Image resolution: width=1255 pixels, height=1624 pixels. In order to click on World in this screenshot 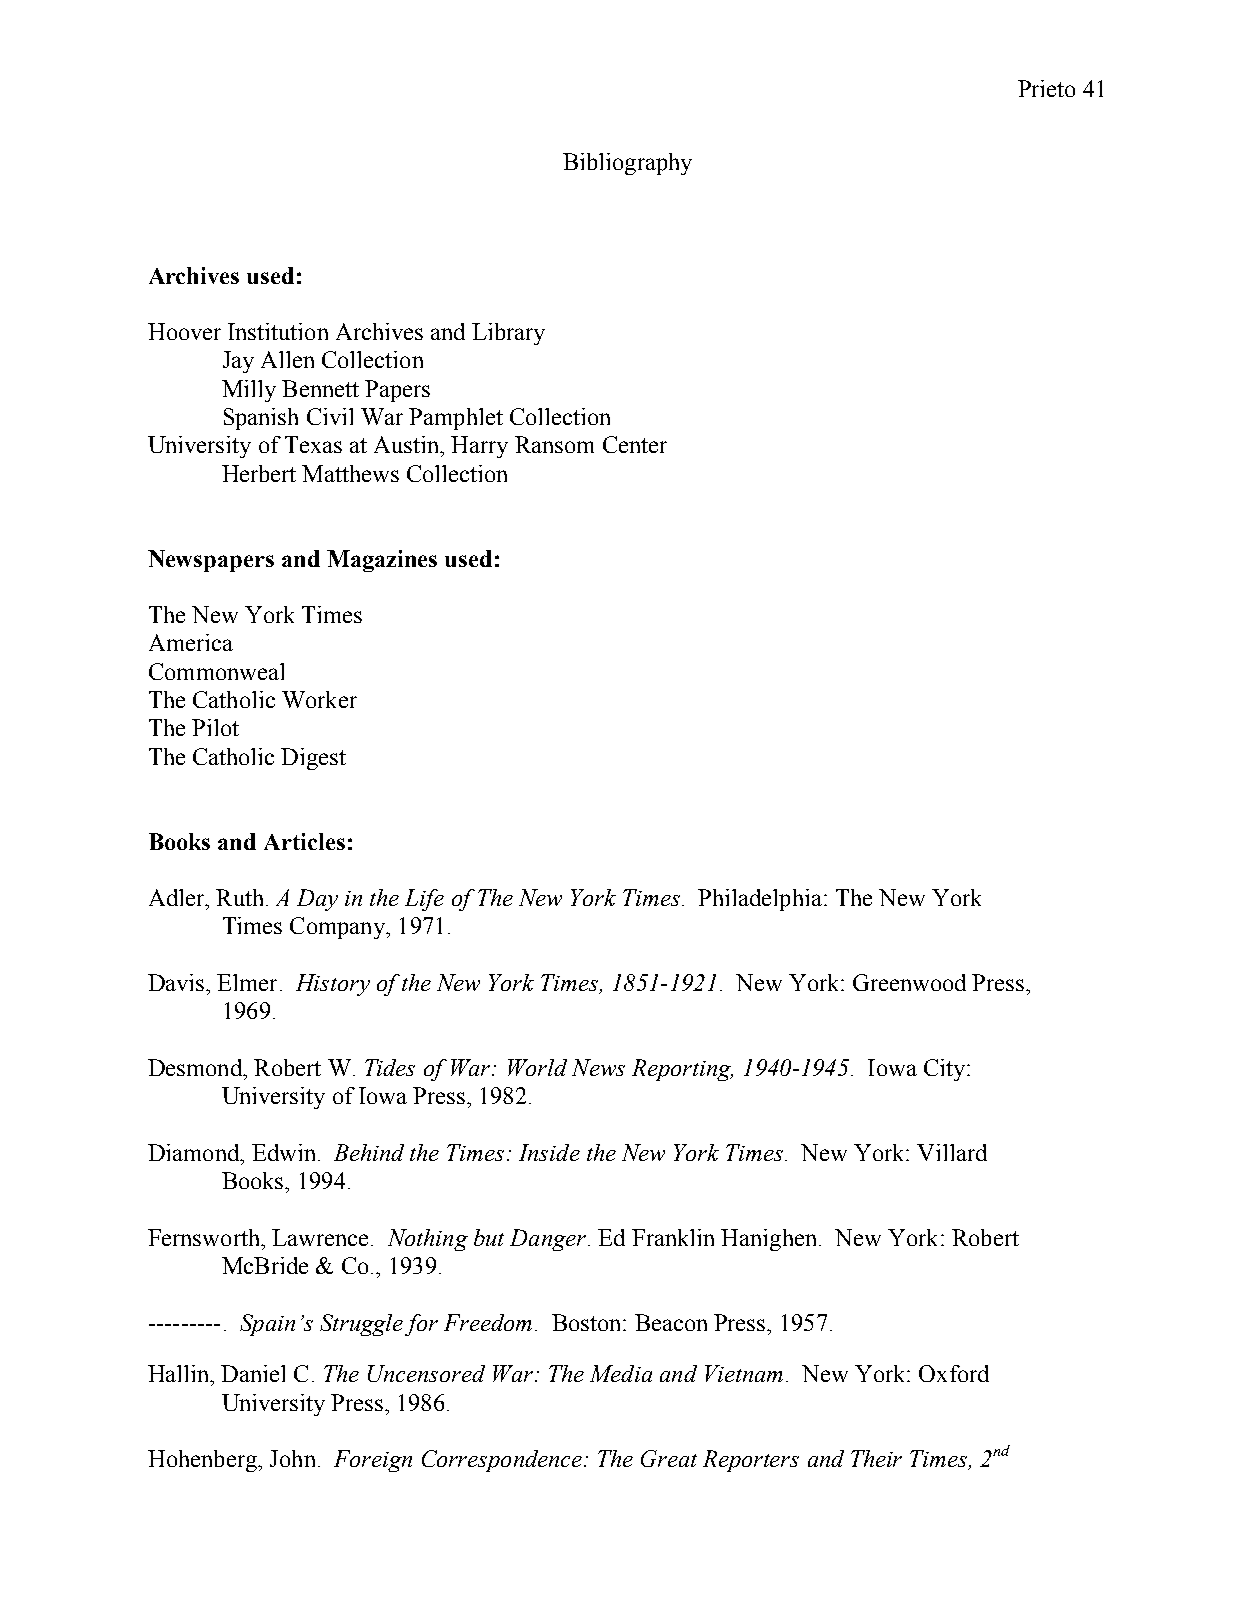, I will do `click(537, 1067)`.
